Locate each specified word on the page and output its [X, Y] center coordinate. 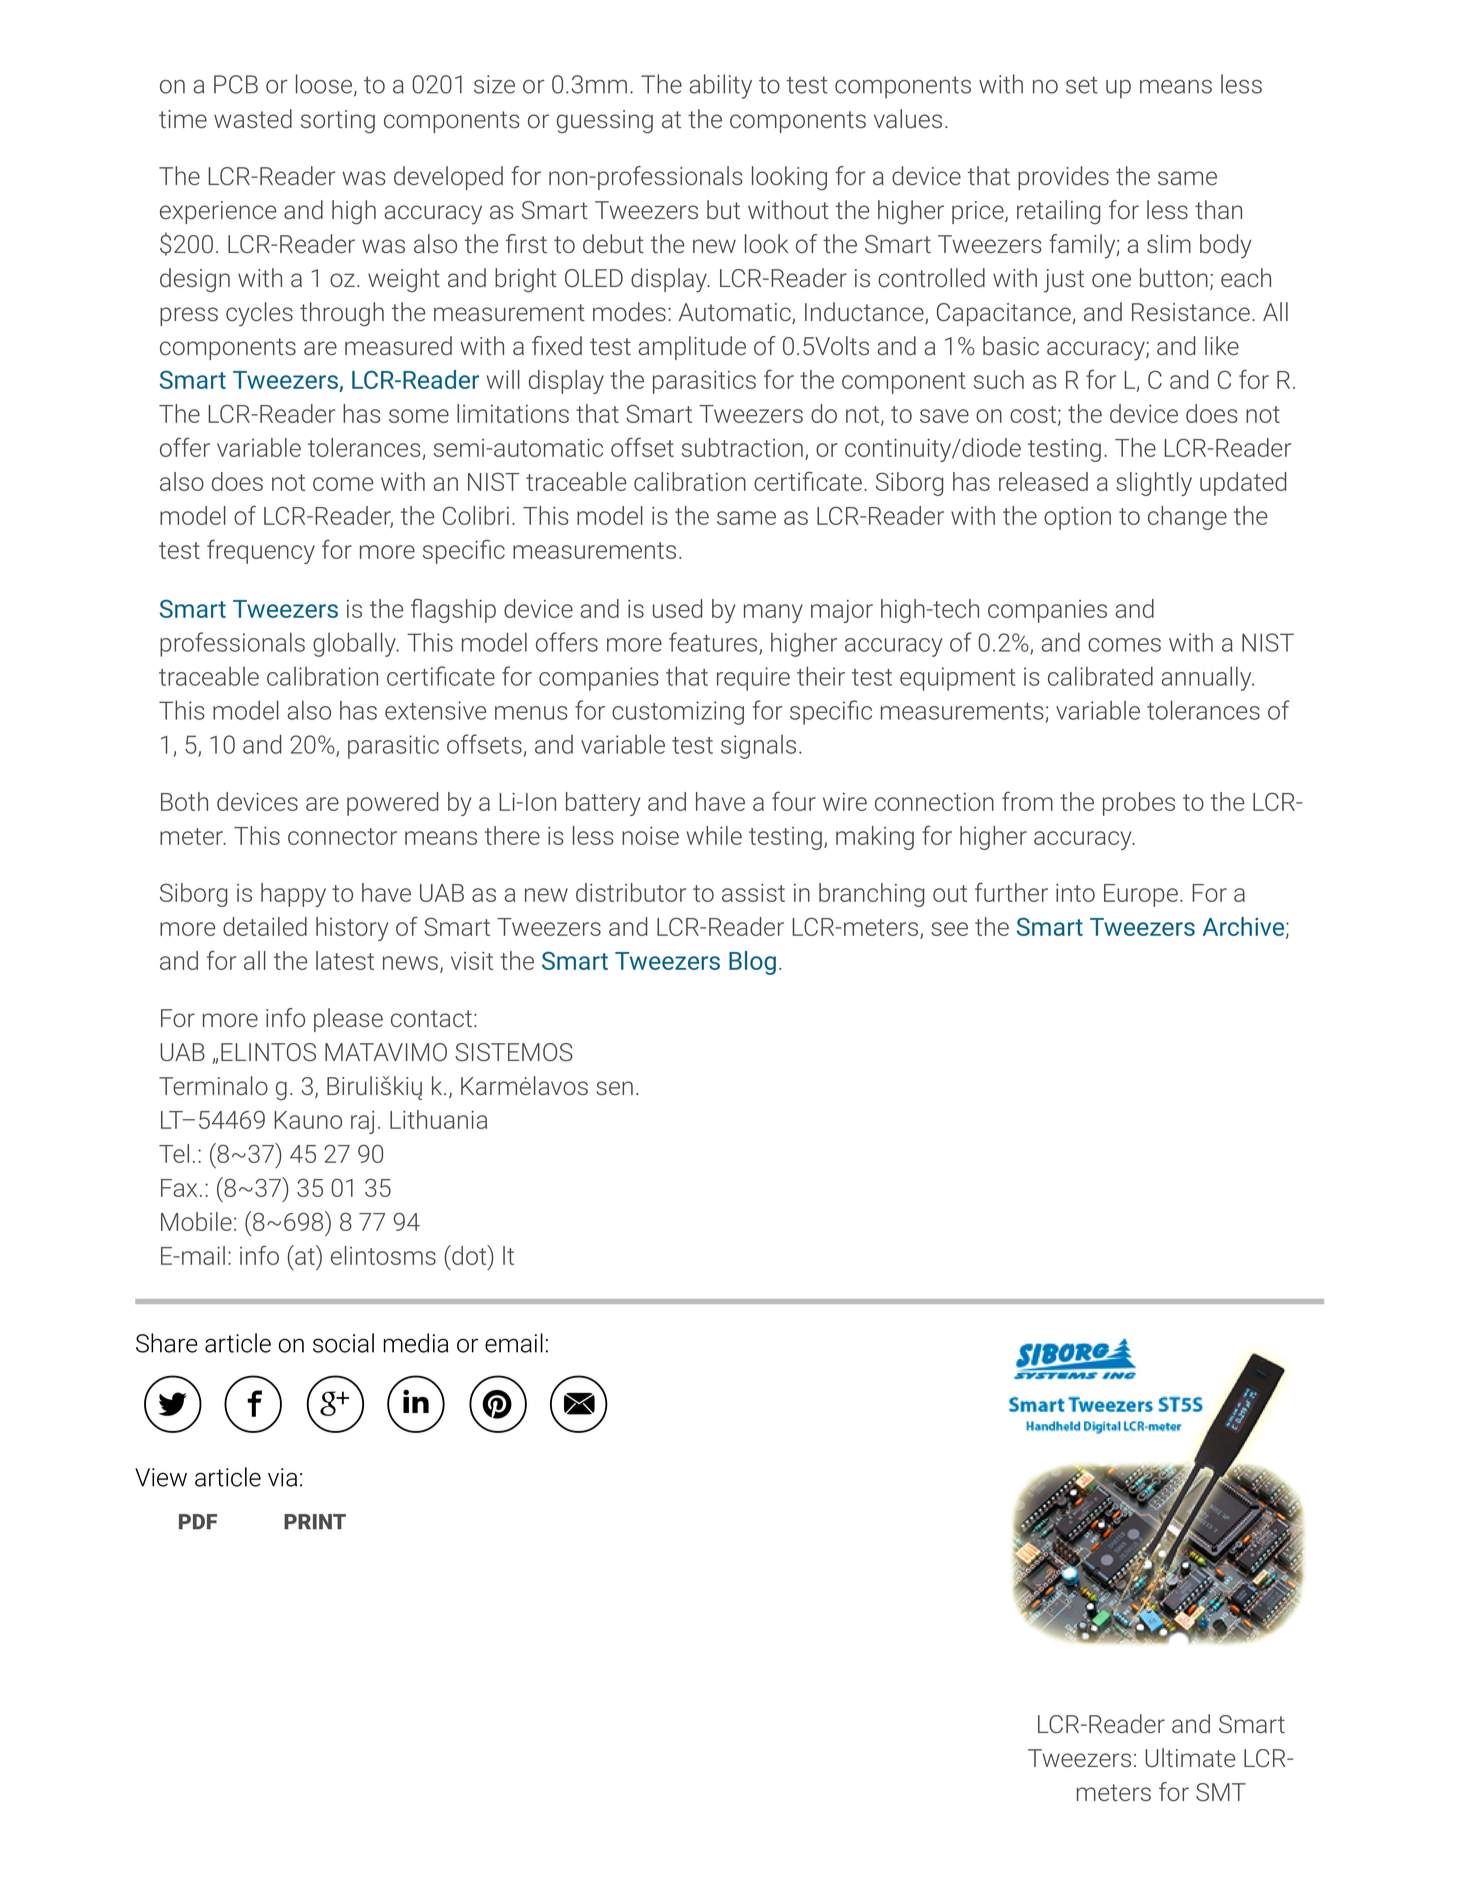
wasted [253, 118]
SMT [1221, 1792]
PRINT [315, 1521]
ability [720, 86]
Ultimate [1190, 1757]
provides [1063, 178]
